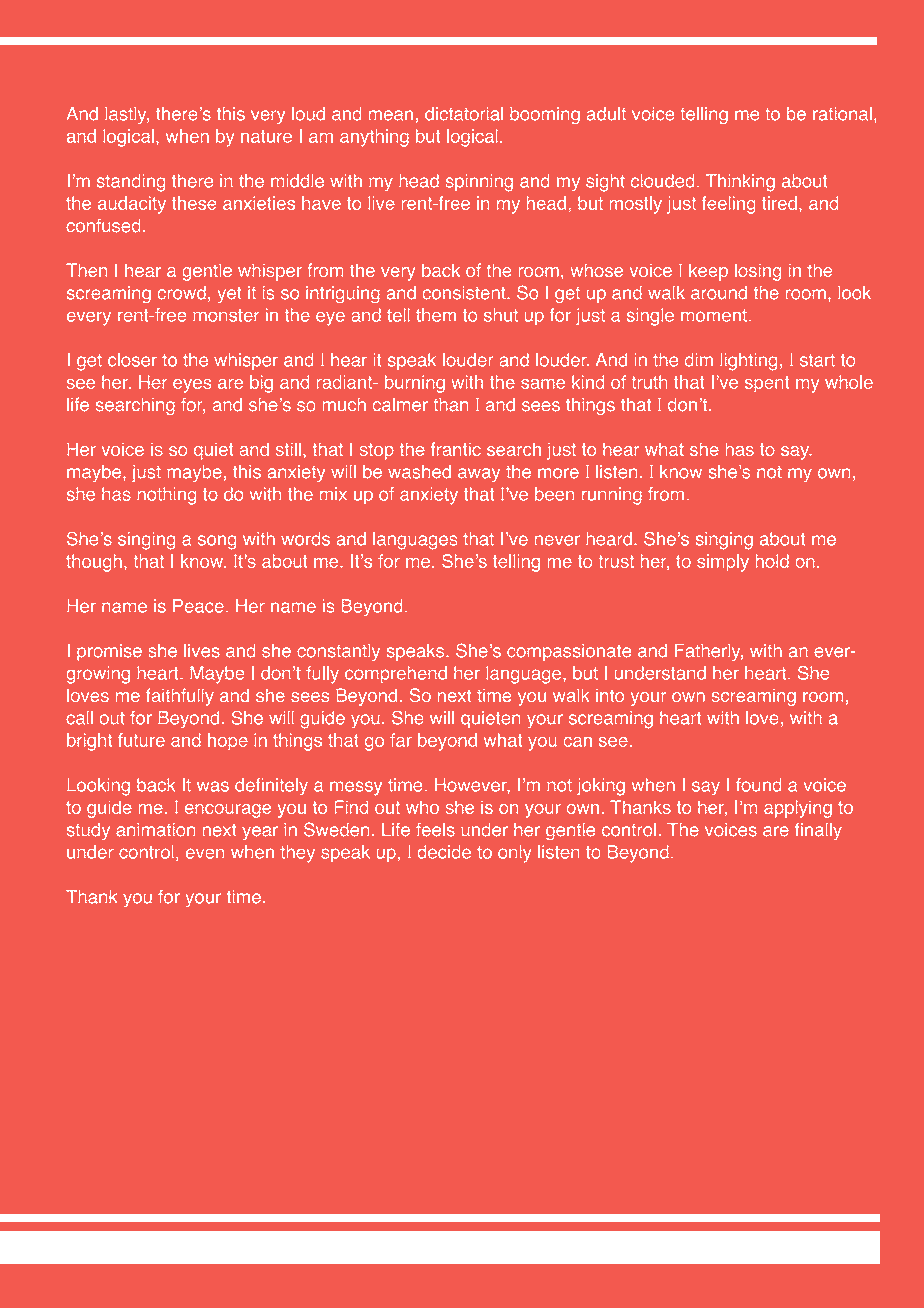  I want to click on dictatorial, so click(464, 114).
